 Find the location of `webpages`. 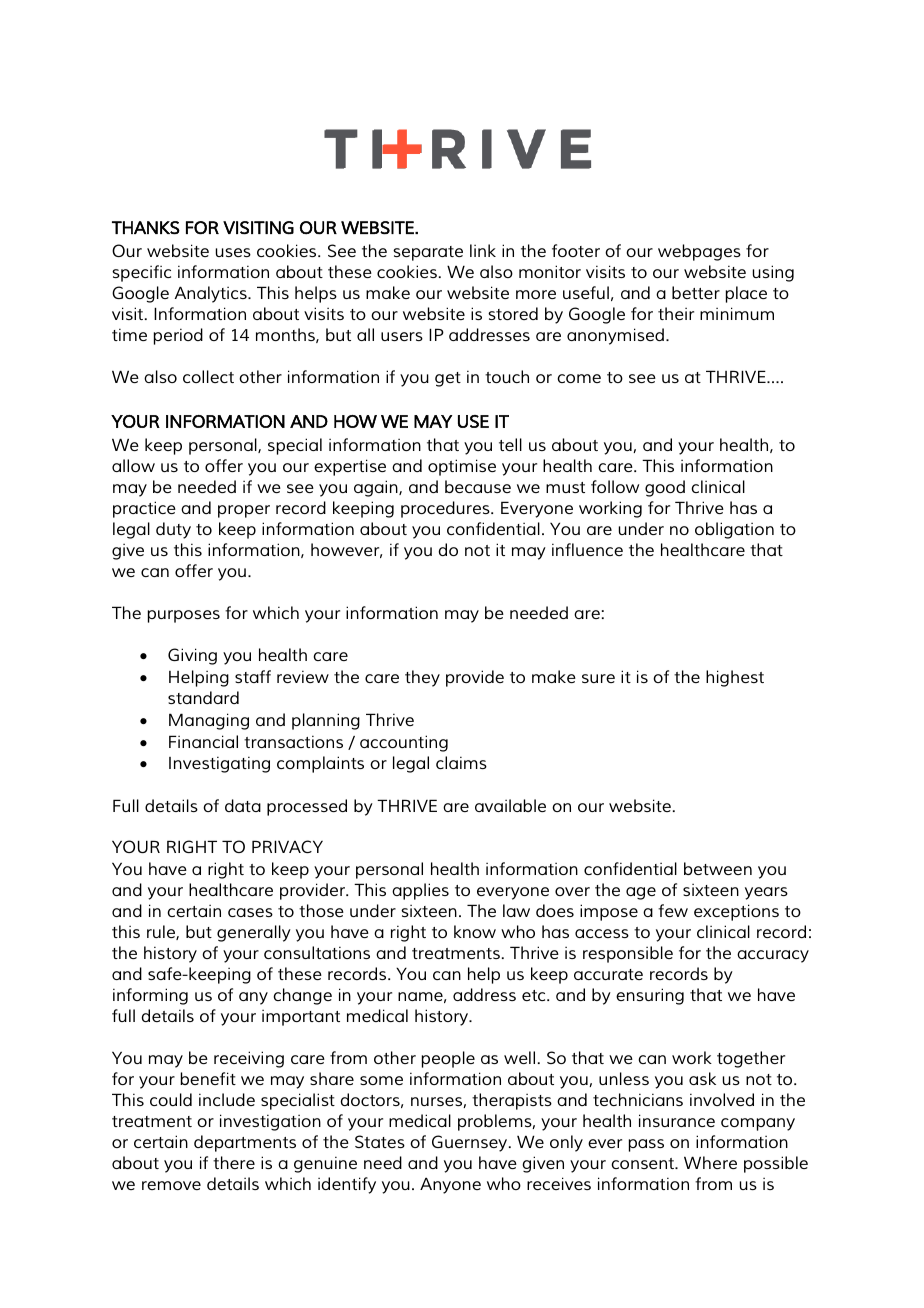

webpages is located at coordinates (699, 252).
